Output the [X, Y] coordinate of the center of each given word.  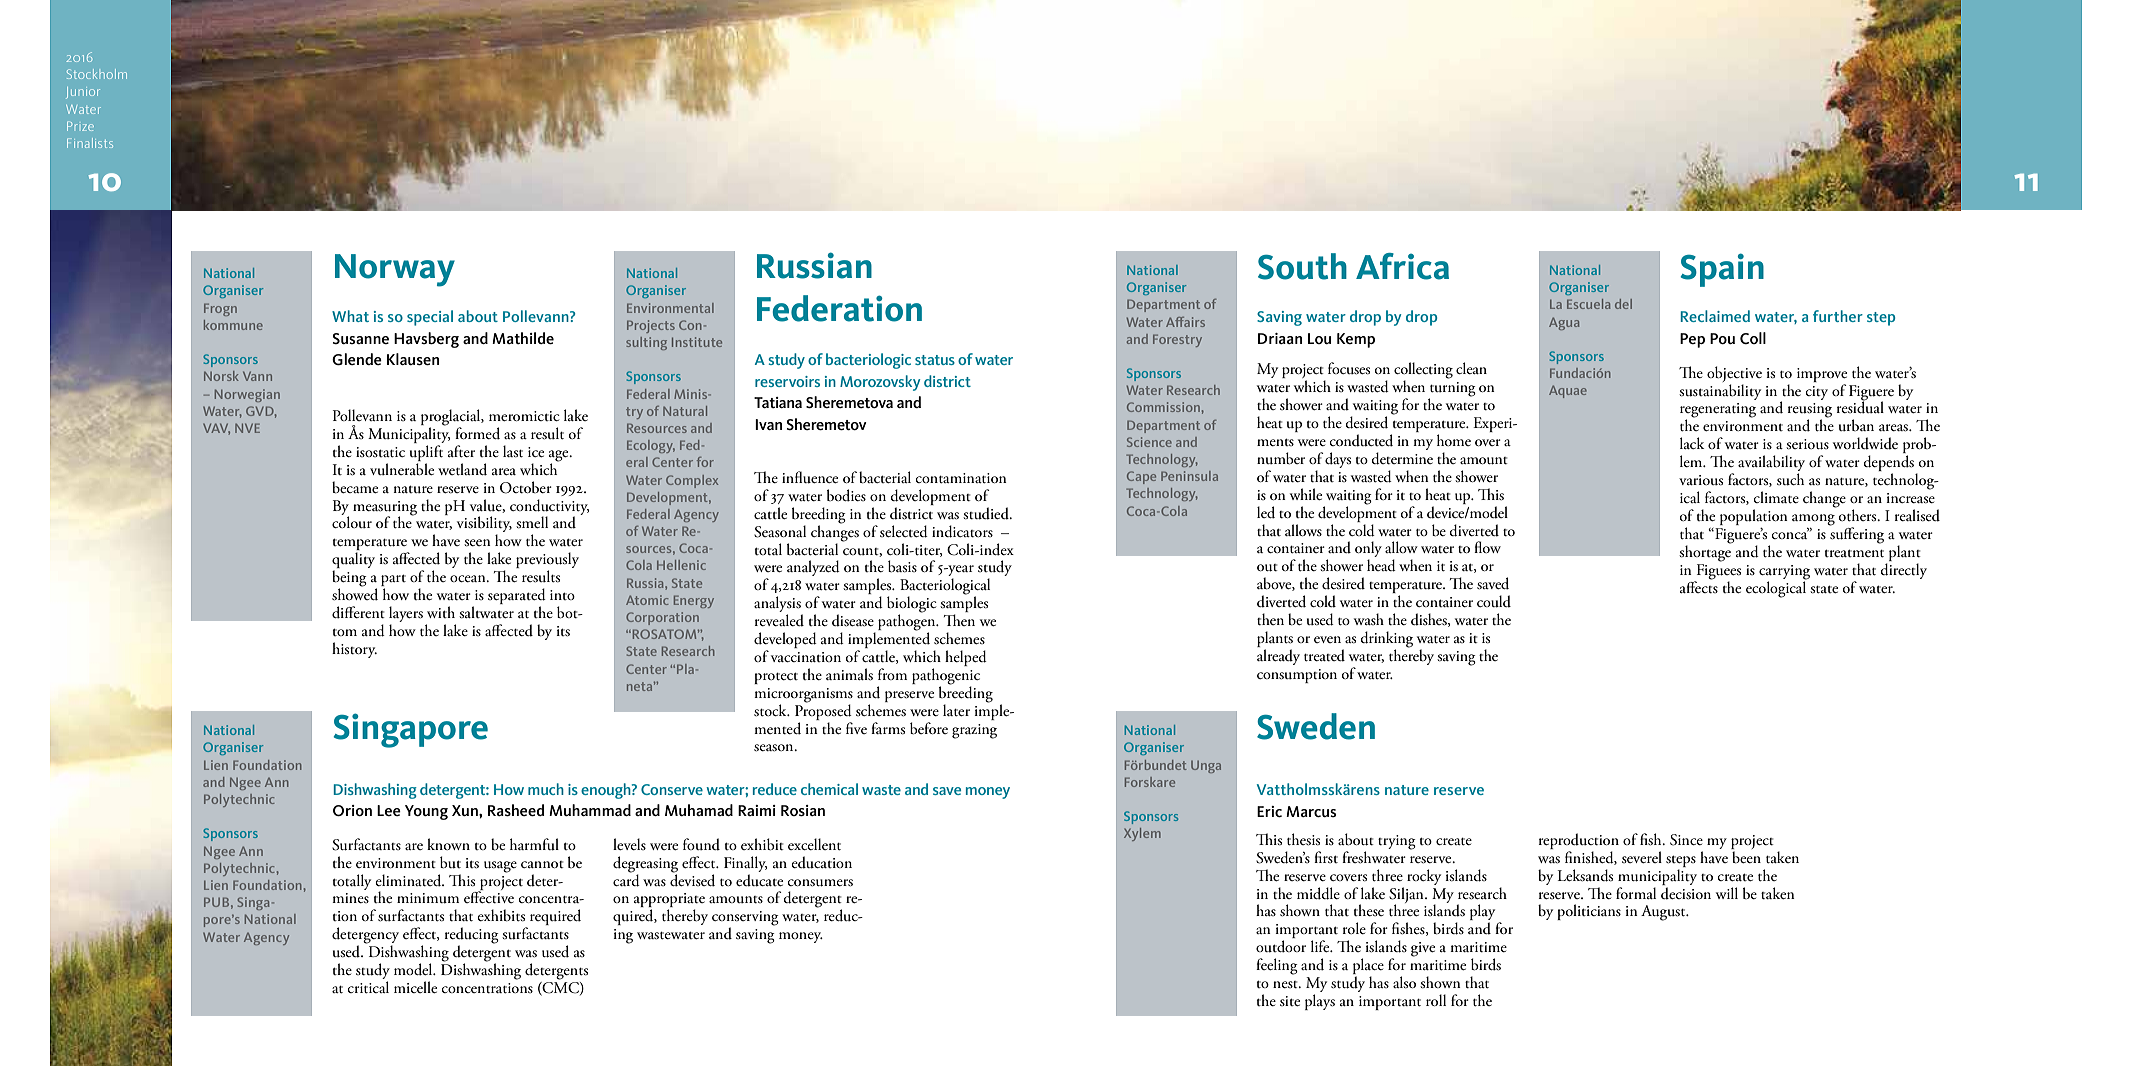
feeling [1277, 966]
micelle [415, 987]
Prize [80, 126]
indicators [962, 531]
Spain [1722, 270]
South [1302, 266]
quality [353, 561]
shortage [1705, 552]
